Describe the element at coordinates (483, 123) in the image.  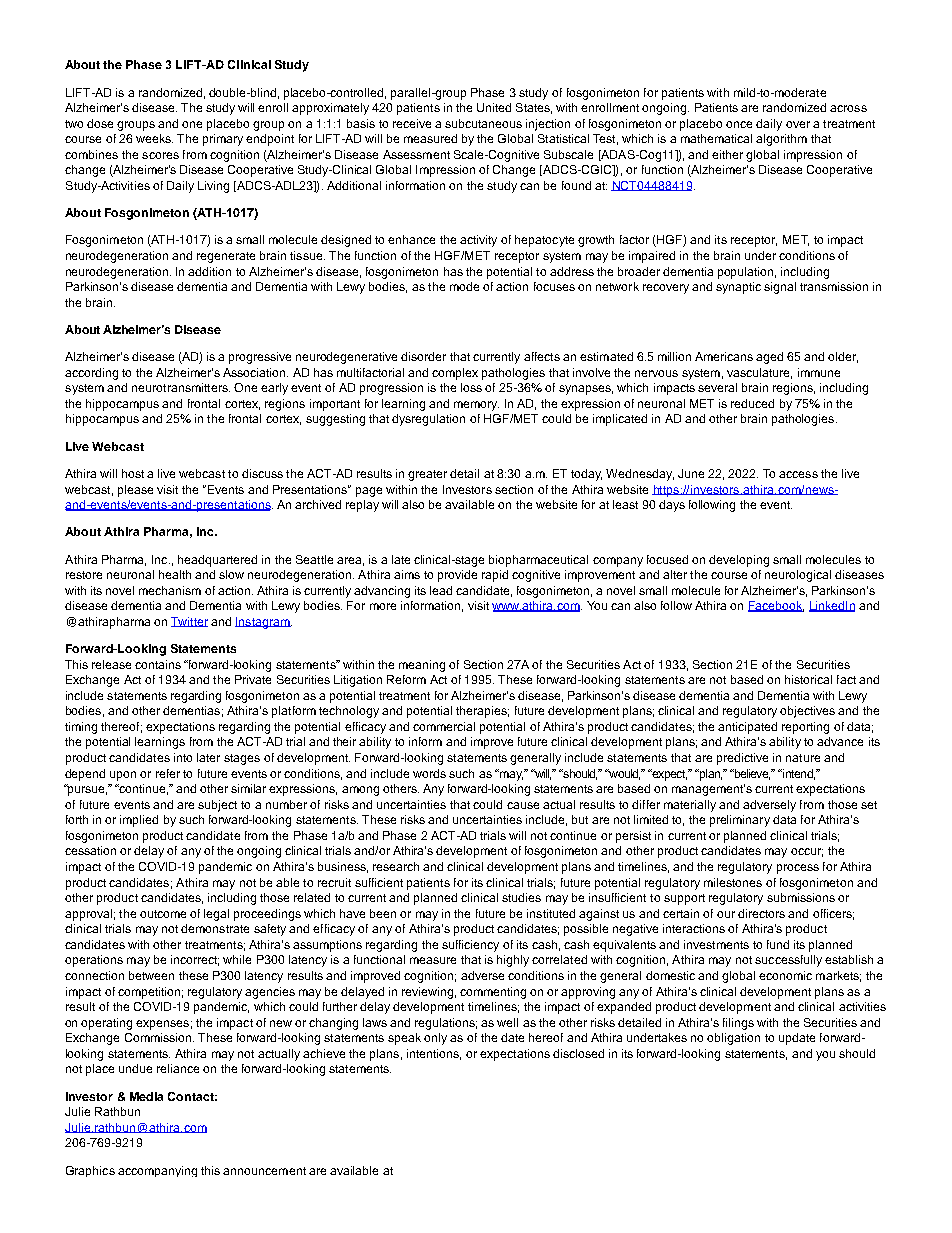
I see `subcutaneous` at that location.
